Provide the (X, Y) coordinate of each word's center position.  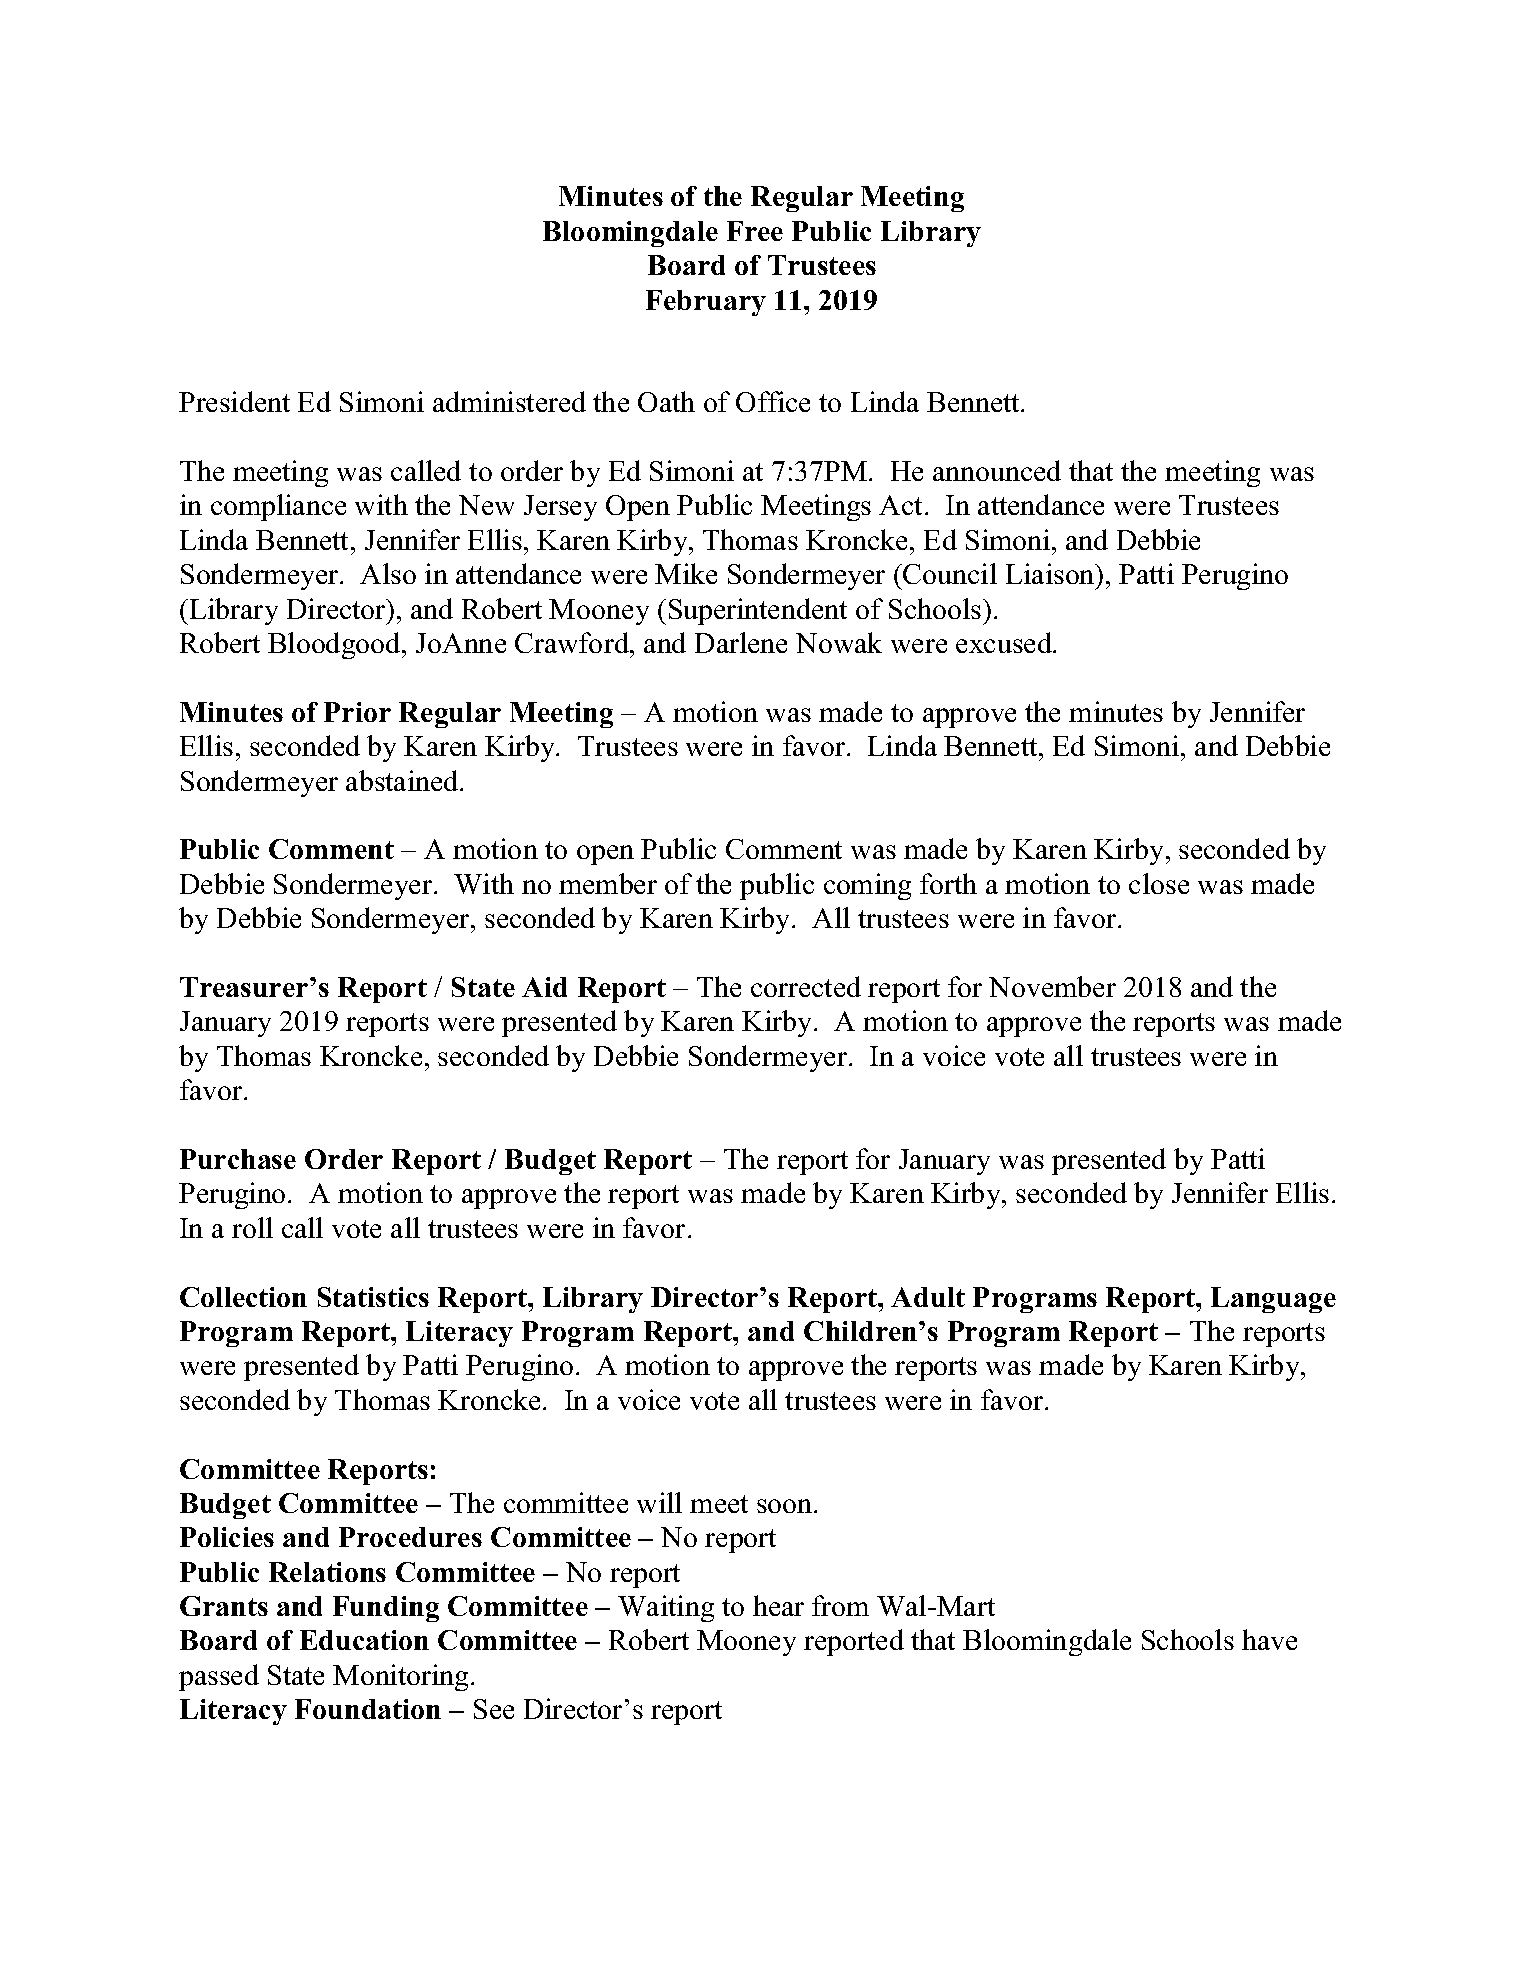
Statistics (373, 1297)
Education (364, 1640)
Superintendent (758, 611)
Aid (544, 987)
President (234, 401)
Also (388, 573)
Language (1273, 1300)
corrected (806, 986)
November (1052, 986)
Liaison (1051, 573)
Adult (928, 1297)
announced (997, 470)
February (706, 303)
